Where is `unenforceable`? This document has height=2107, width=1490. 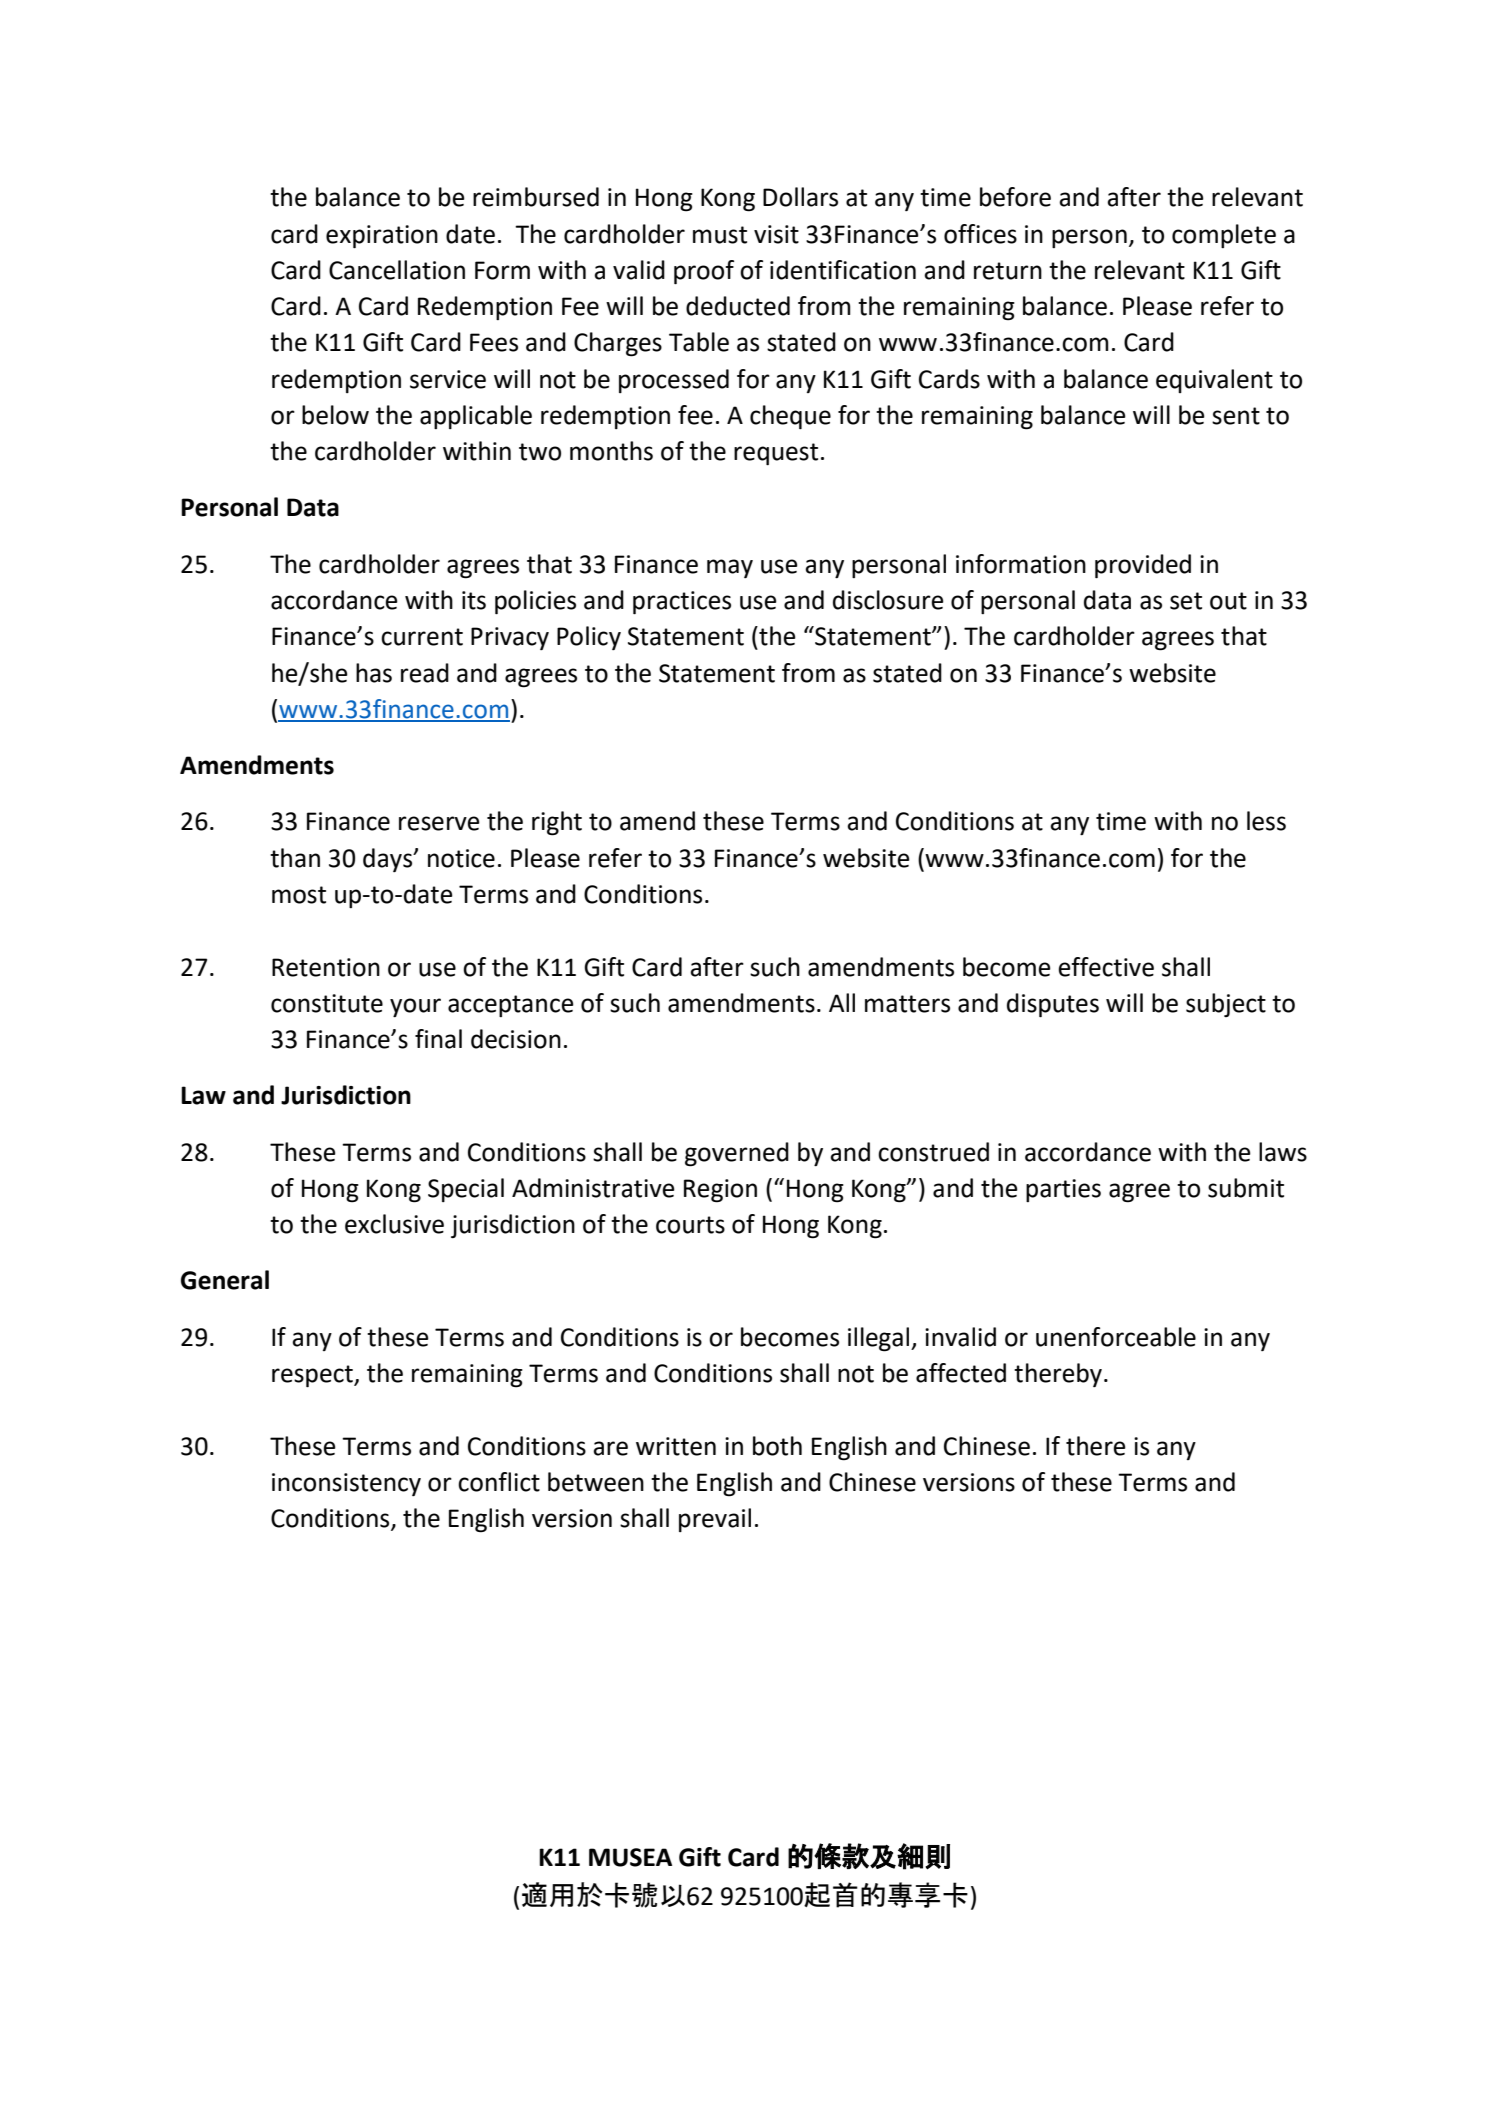 unenforceable is located at coordinates (1116, 1337).
